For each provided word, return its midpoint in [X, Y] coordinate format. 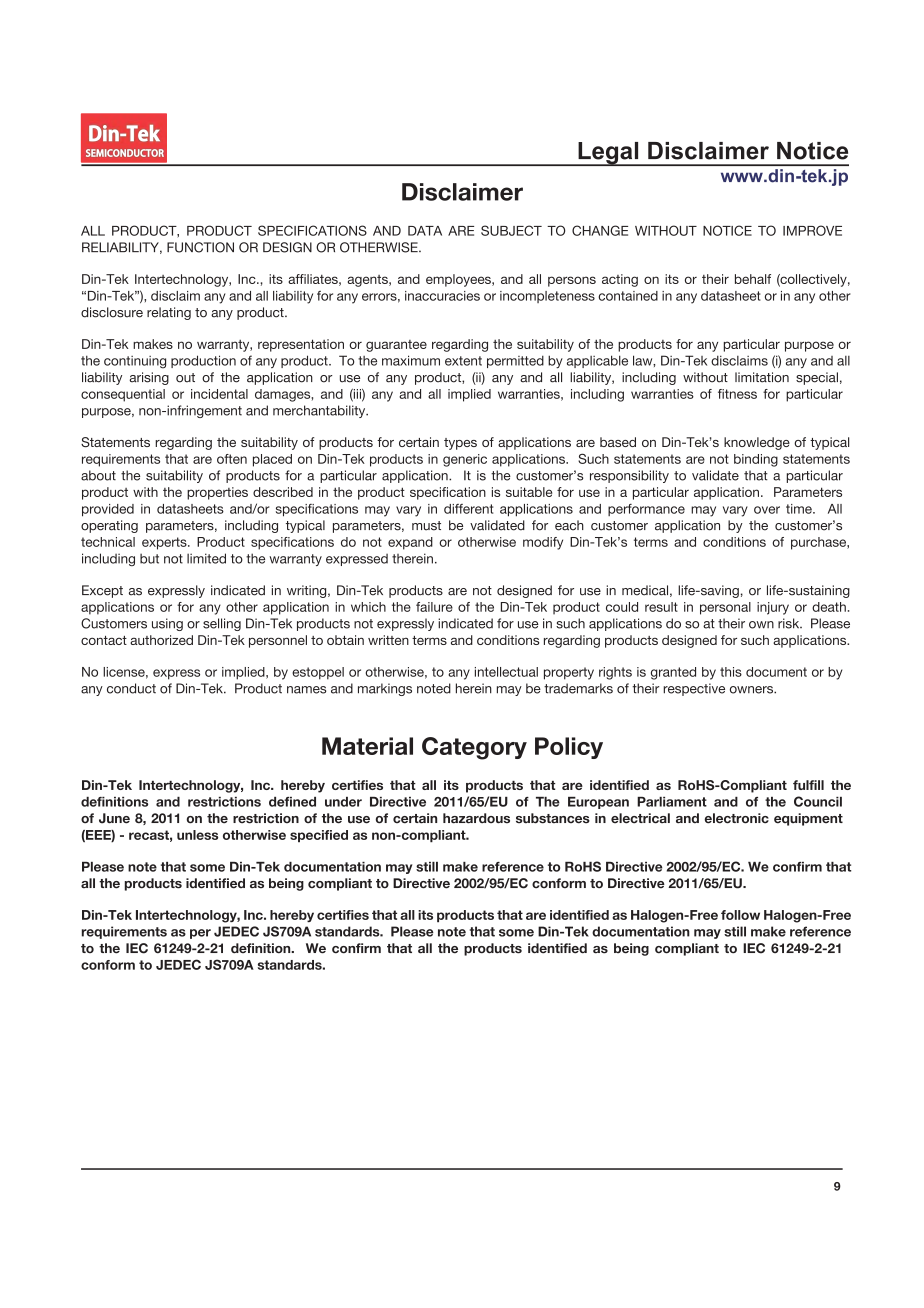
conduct [131, 688]
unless [197, 835]
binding [756, 460]
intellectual [506, 672]
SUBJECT [511, 230]
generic [465, 460]
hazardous [476, 818]
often [232, 459]
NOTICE [727, 230]
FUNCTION [200, 247]
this [731, 672]
